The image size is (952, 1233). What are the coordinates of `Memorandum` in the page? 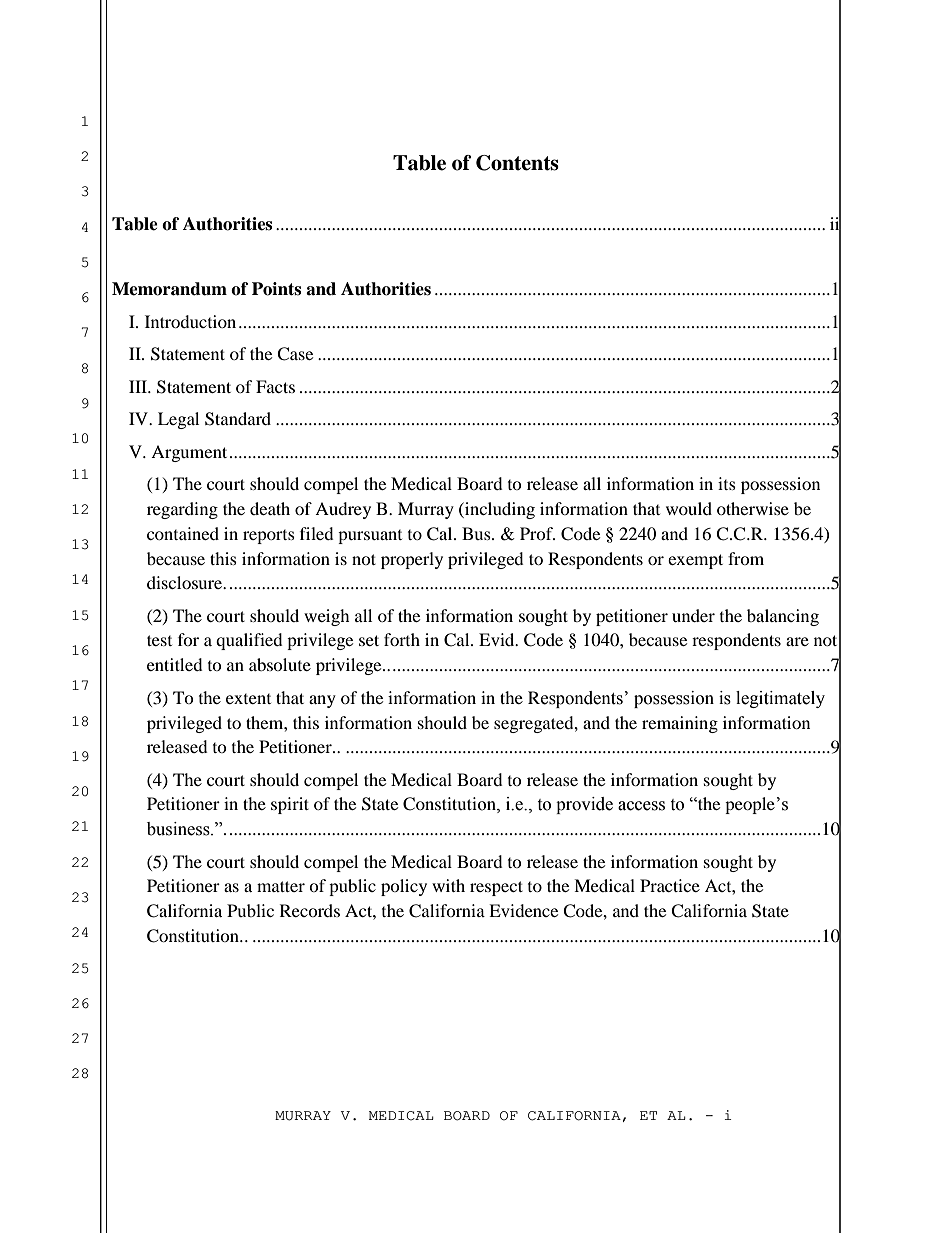 It's located at (169, 289).
